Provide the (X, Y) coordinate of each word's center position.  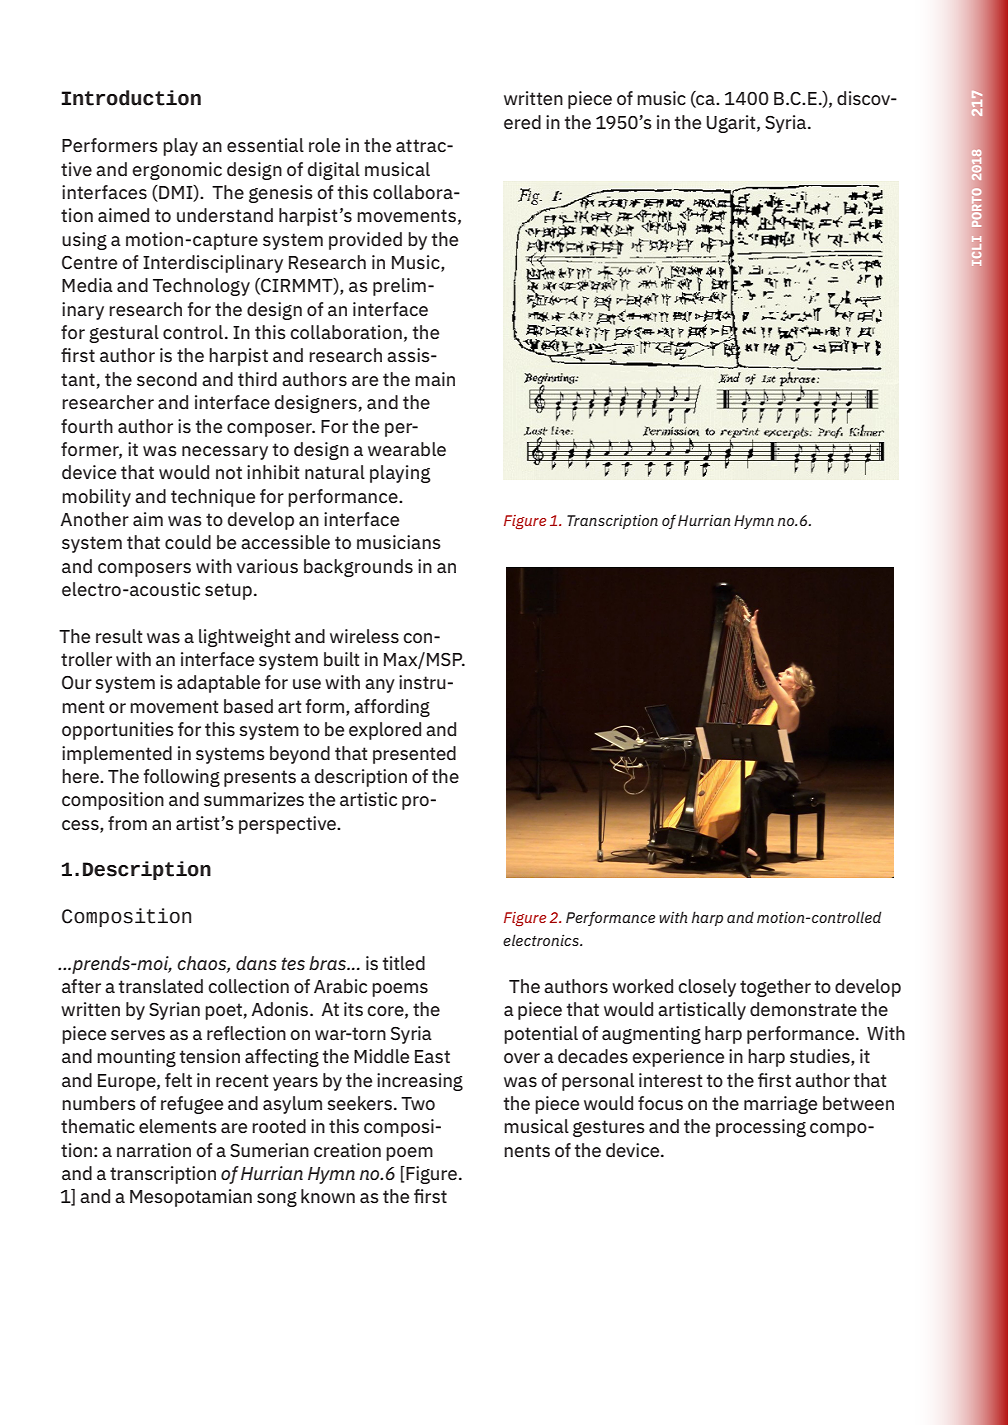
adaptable (218, 684)
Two (418, 1103)
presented (414, 755)
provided (365, 241)
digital (334, 171)
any (380, 686)
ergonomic (177, 171)
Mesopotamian (191, 1198)
